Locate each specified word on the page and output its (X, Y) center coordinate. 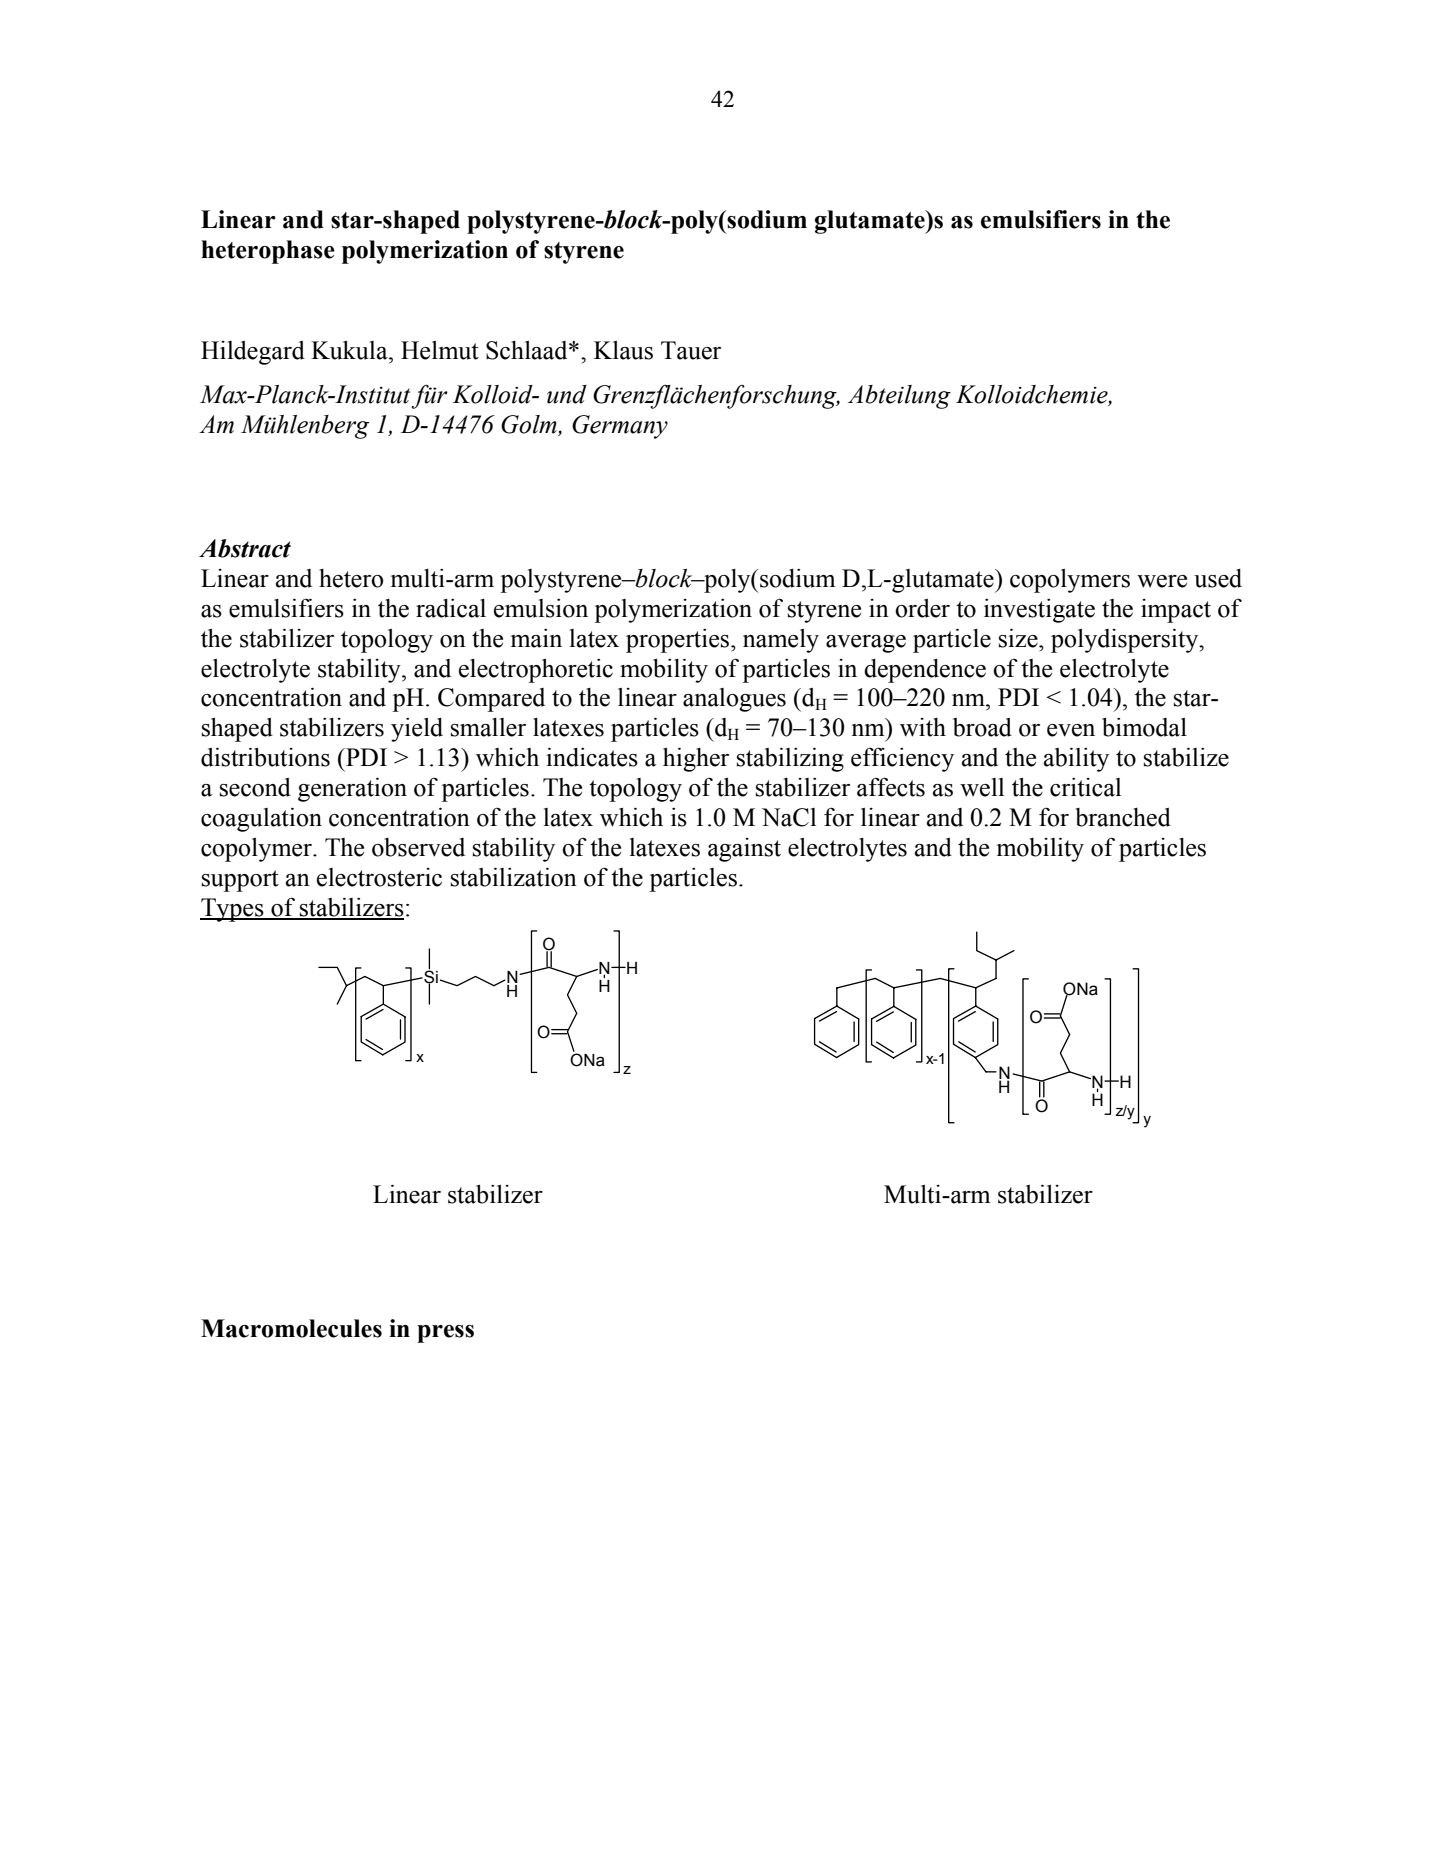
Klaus (623, 350)
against (744, 850)
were (1162, 581)
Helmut (440, 350)
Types (233, 910)
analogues (734, 700)
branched (1123, 817)
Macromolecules (291, 1328)
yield (417, 730)
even (1071, 730)
